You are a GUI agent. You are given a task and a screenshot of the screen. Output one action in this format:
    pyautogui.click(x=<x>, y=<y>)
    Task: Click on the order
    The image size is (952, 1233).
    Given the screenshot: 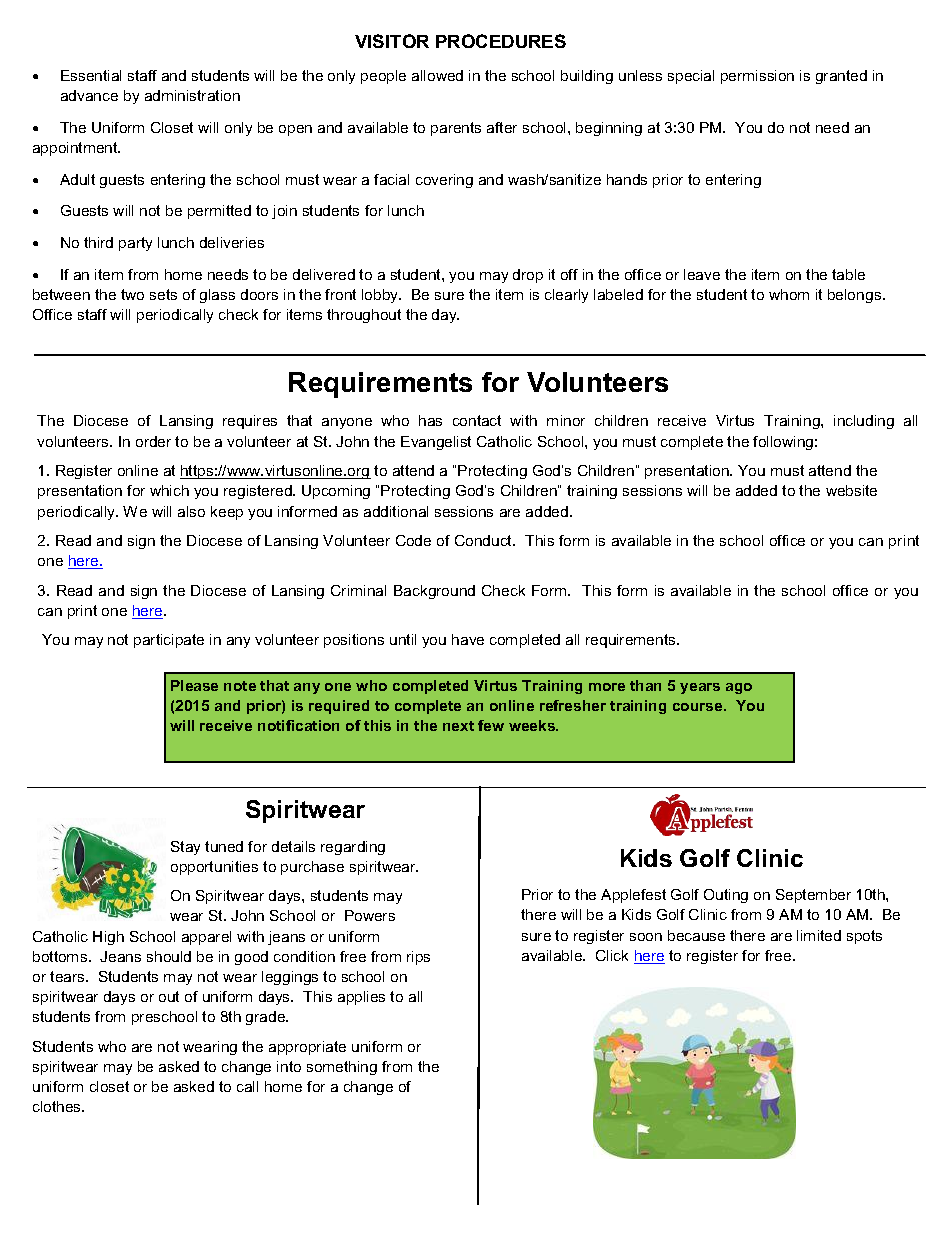 What is the action you would take?
    pyautogui.click(x=153, y=441)
